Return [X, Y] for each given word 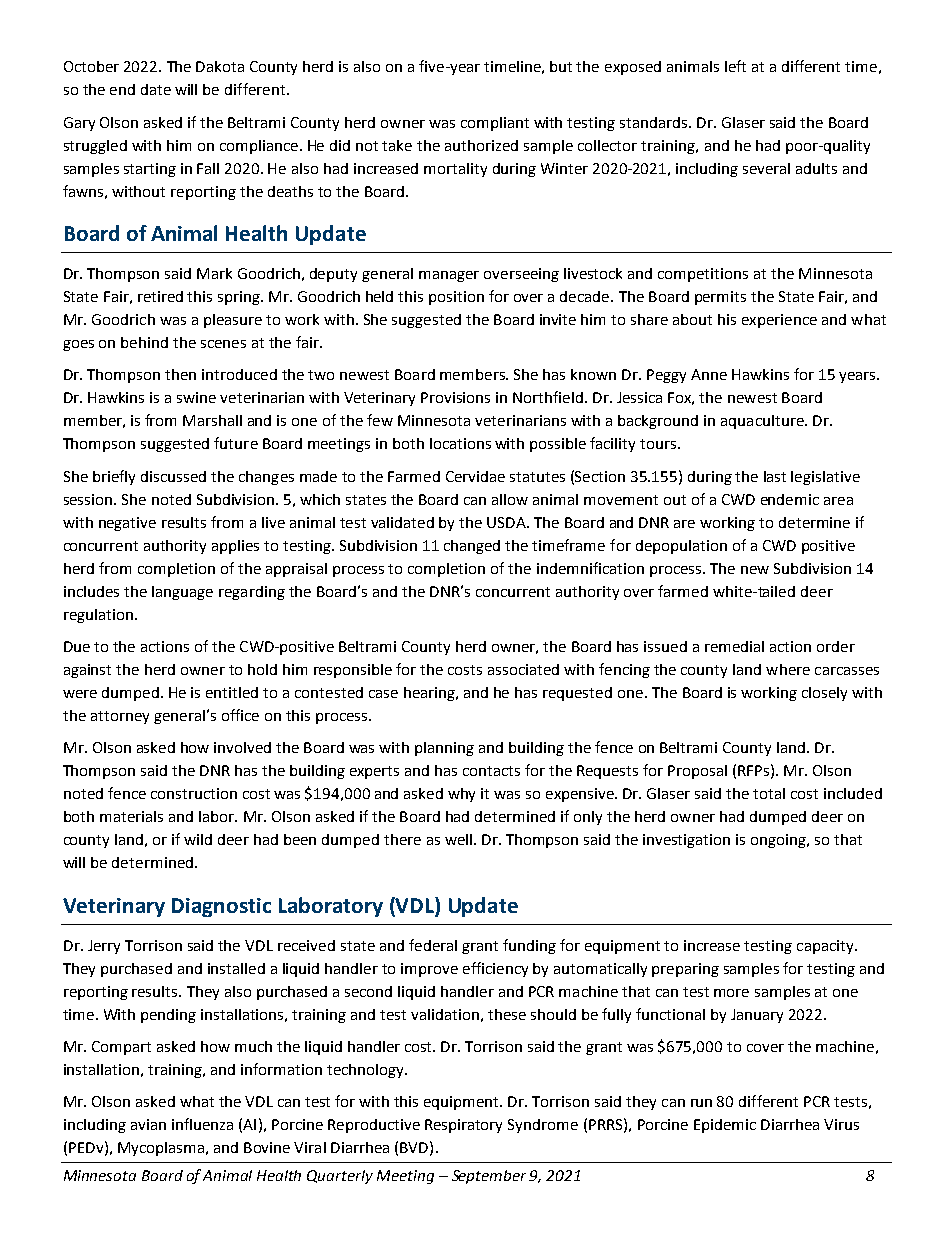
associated [523, 669]
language [182, 593]
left [735, 66]
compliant [495, 124]
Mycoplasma [161, 1149]
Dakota [220, 66]
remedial [734, 646]
